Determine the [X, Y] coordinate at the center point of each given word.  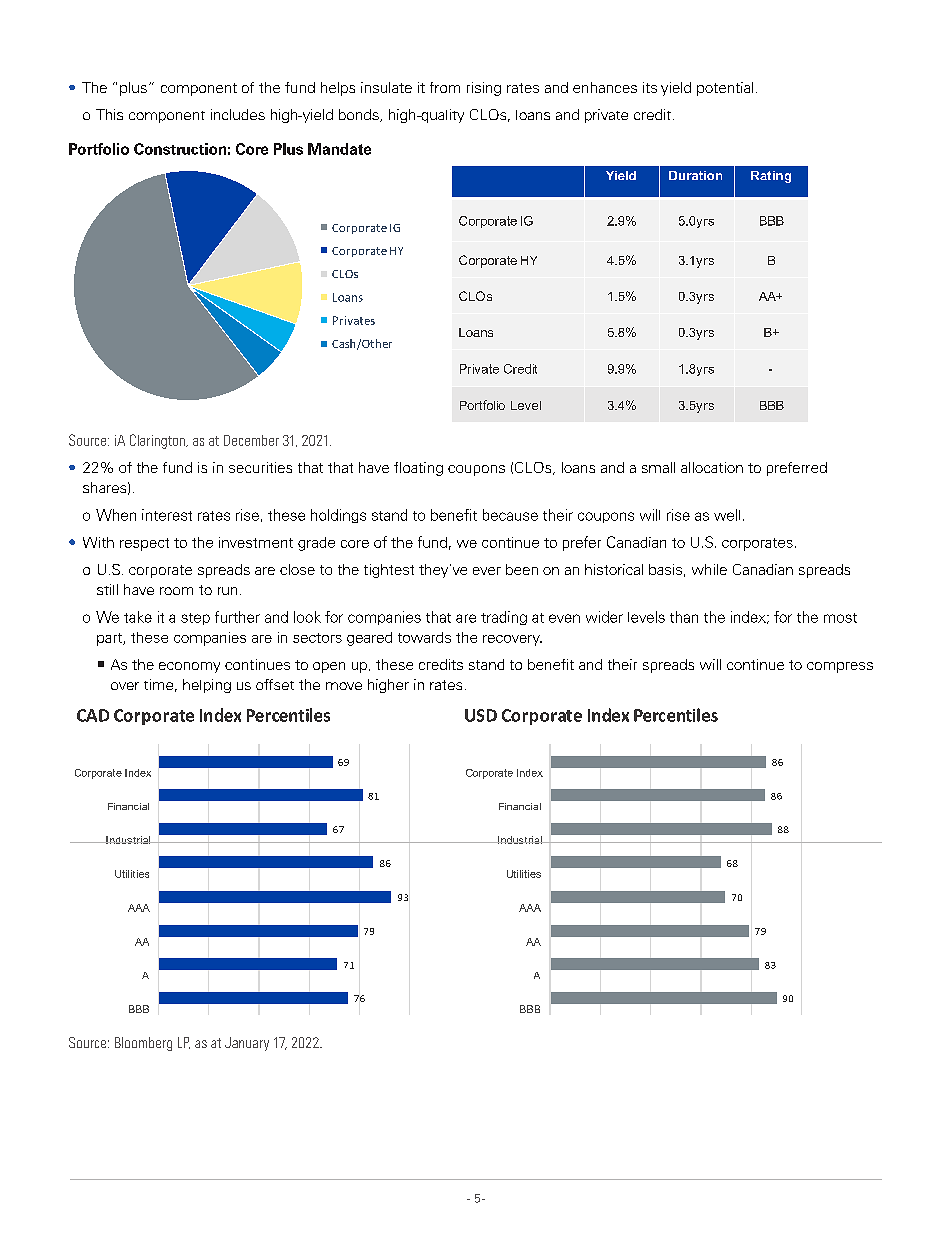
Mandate [339, 149]
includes [238, 114]
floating [418, 469]
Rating [771, 177]
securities [260, 467]
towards [424, 637]
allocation [712, 467]
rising [484, 89]
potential [725, 89]
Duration [695, 175]
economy [189, 667]
